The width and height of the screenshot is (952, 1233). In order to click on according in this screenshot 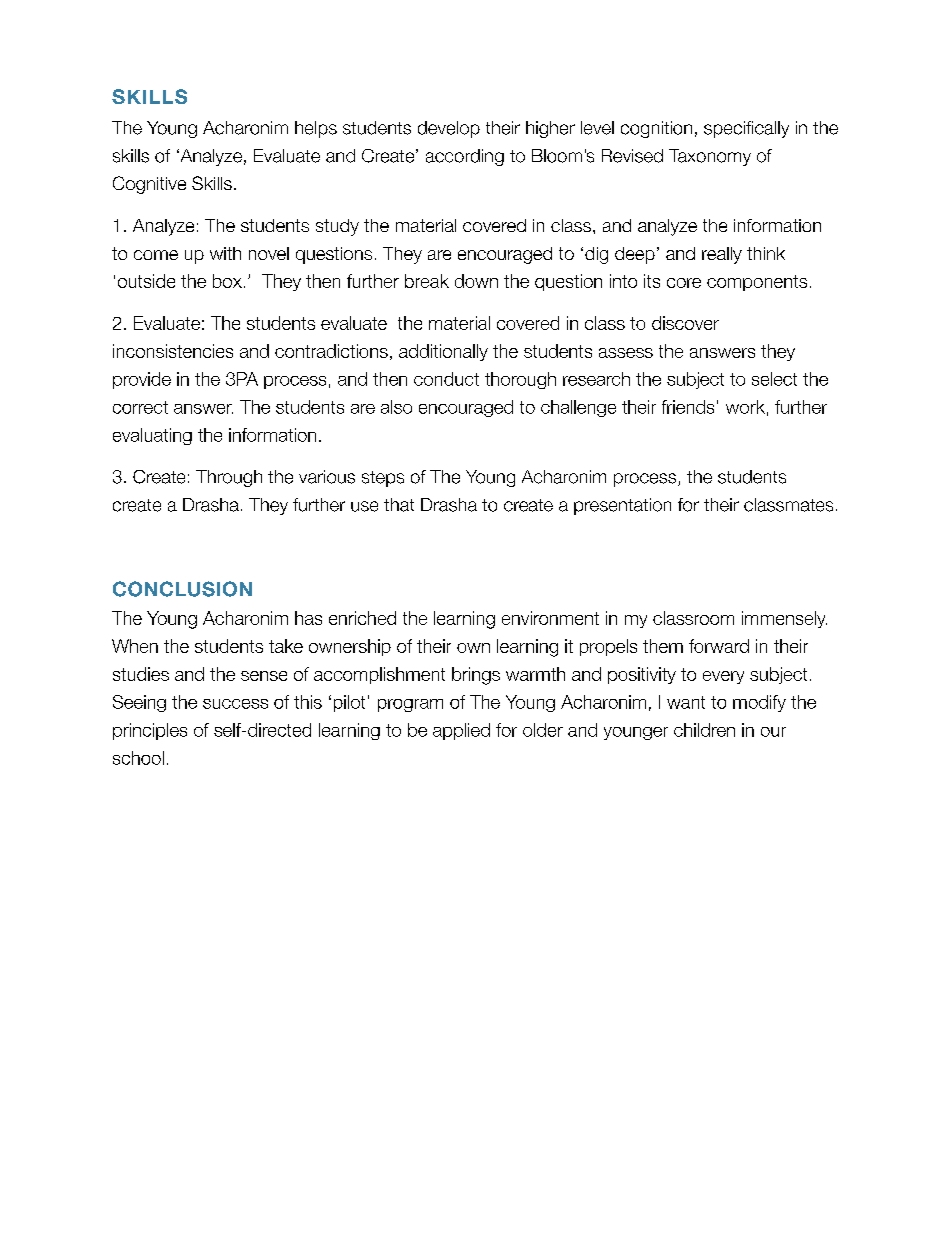, I will do `click(465, 157)`.
